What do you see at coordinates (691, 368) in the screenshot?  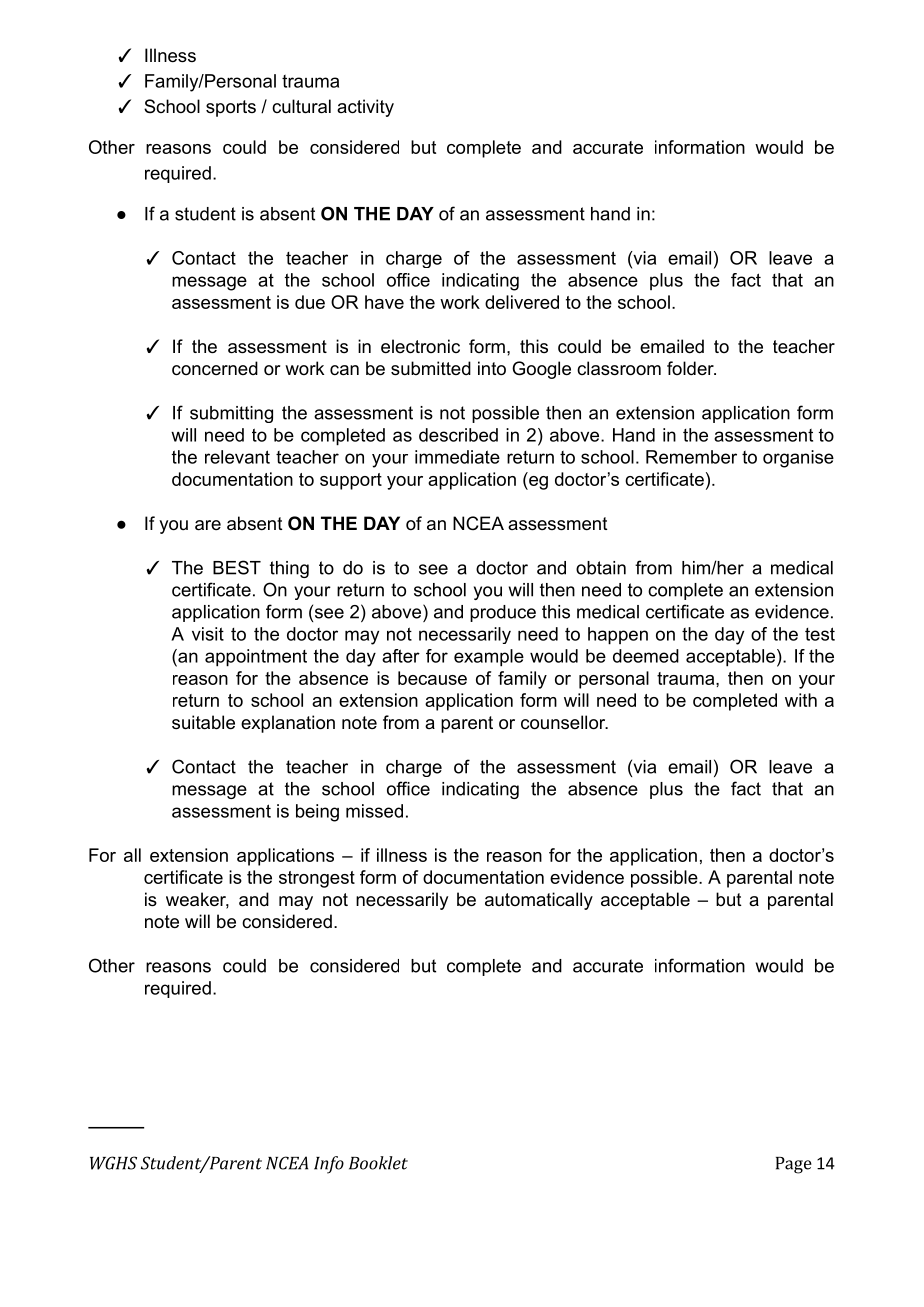 I see `folder` at bounding box center [691, 368].
